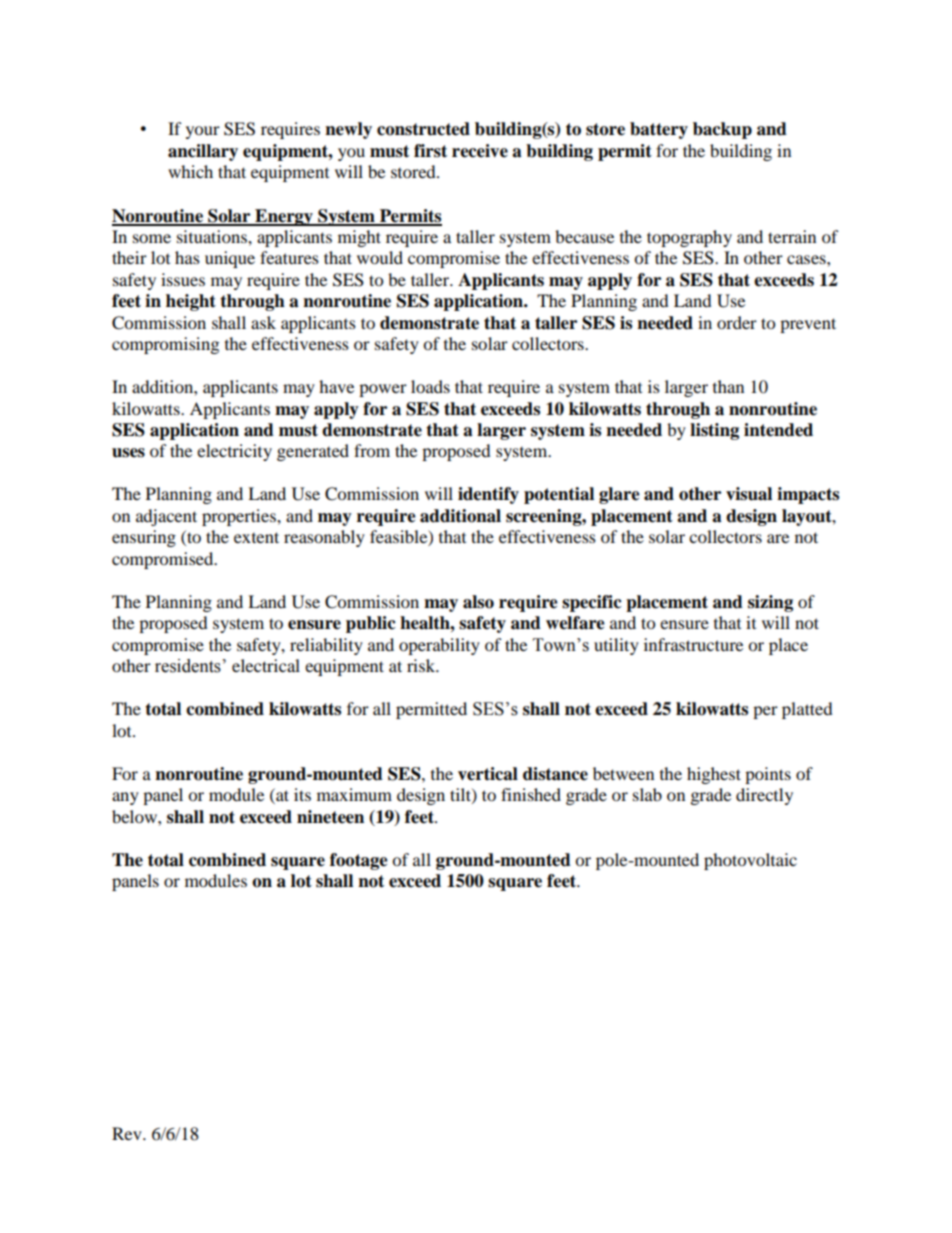  Describe the element at coordinates (125, 798) in the screenshot. I see `any` at that location.
